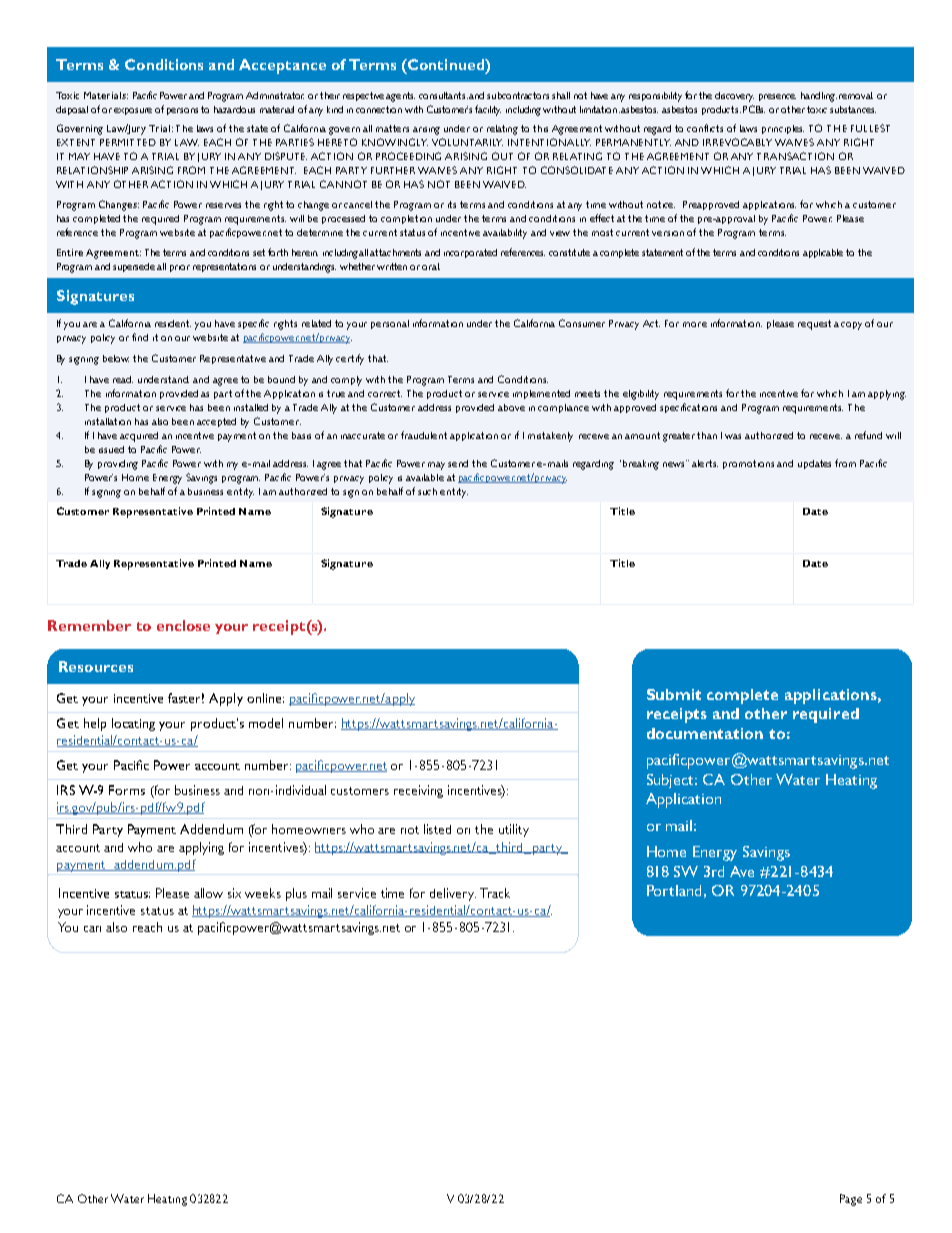 The image size is (952, 1233). What do you see at coordinates (437, 829) in the document?
I see `listed` at bounding box center [437, 829].
